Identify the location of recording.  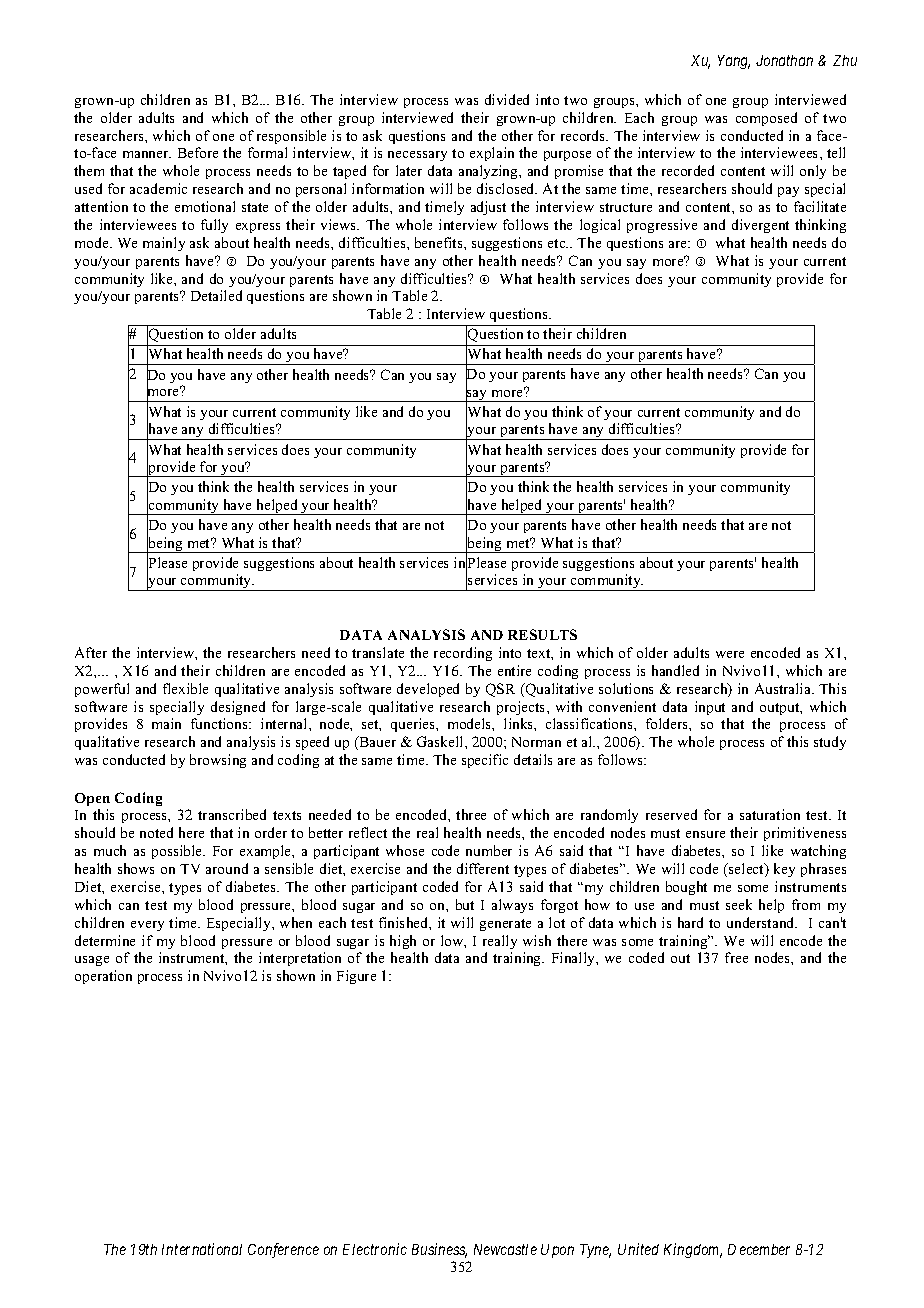
(463, 654).
